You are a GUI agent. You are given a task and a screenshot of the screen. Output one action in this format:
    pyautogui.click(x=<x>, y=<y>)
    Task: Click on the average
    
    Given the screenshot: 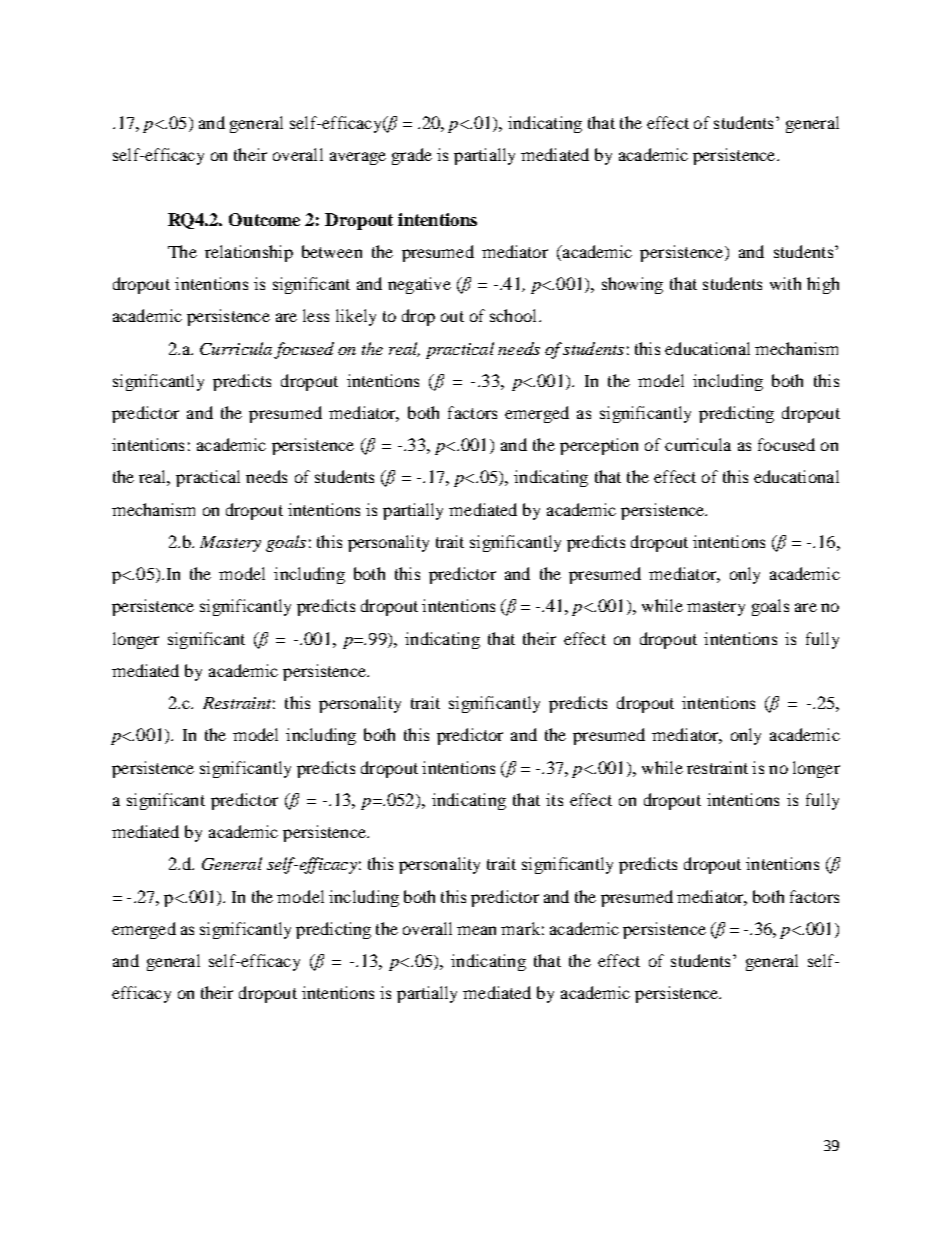 What is the action you would take?
    pyautogui.click(x=358, y=158)
